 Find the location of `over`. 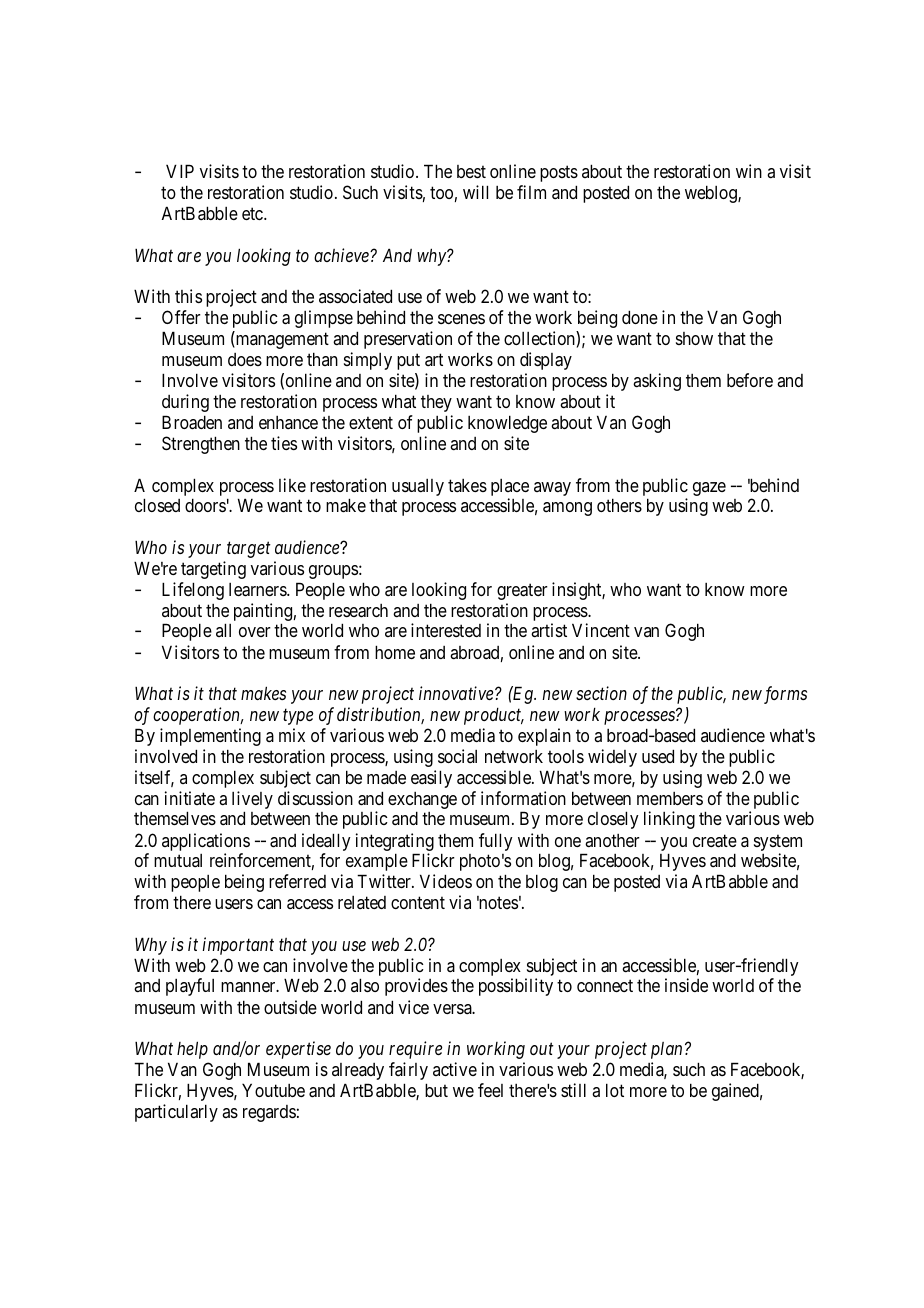

over is located at coordinates (255, 632).
